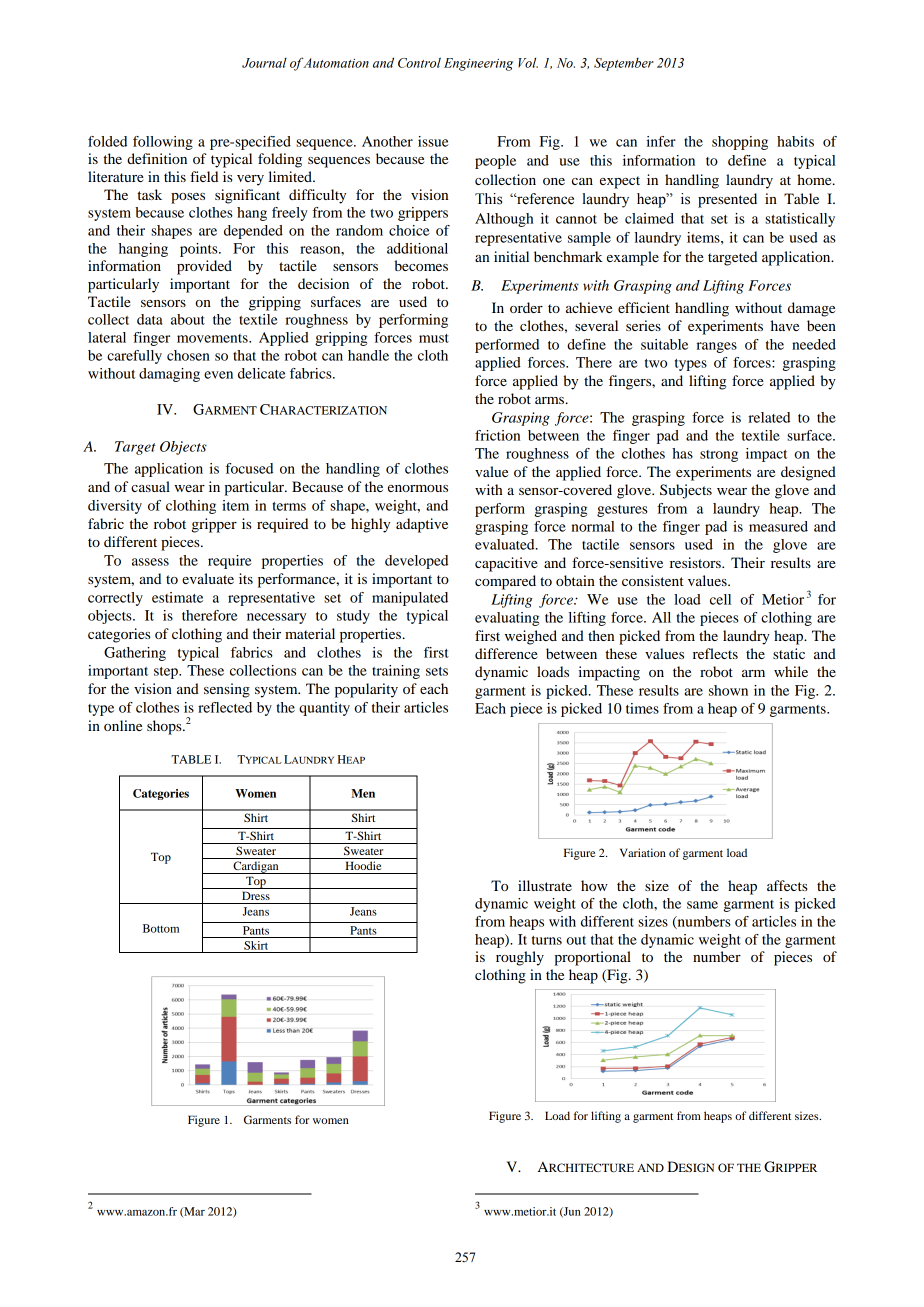  I want to click on Bottom, so click(161, 928).
